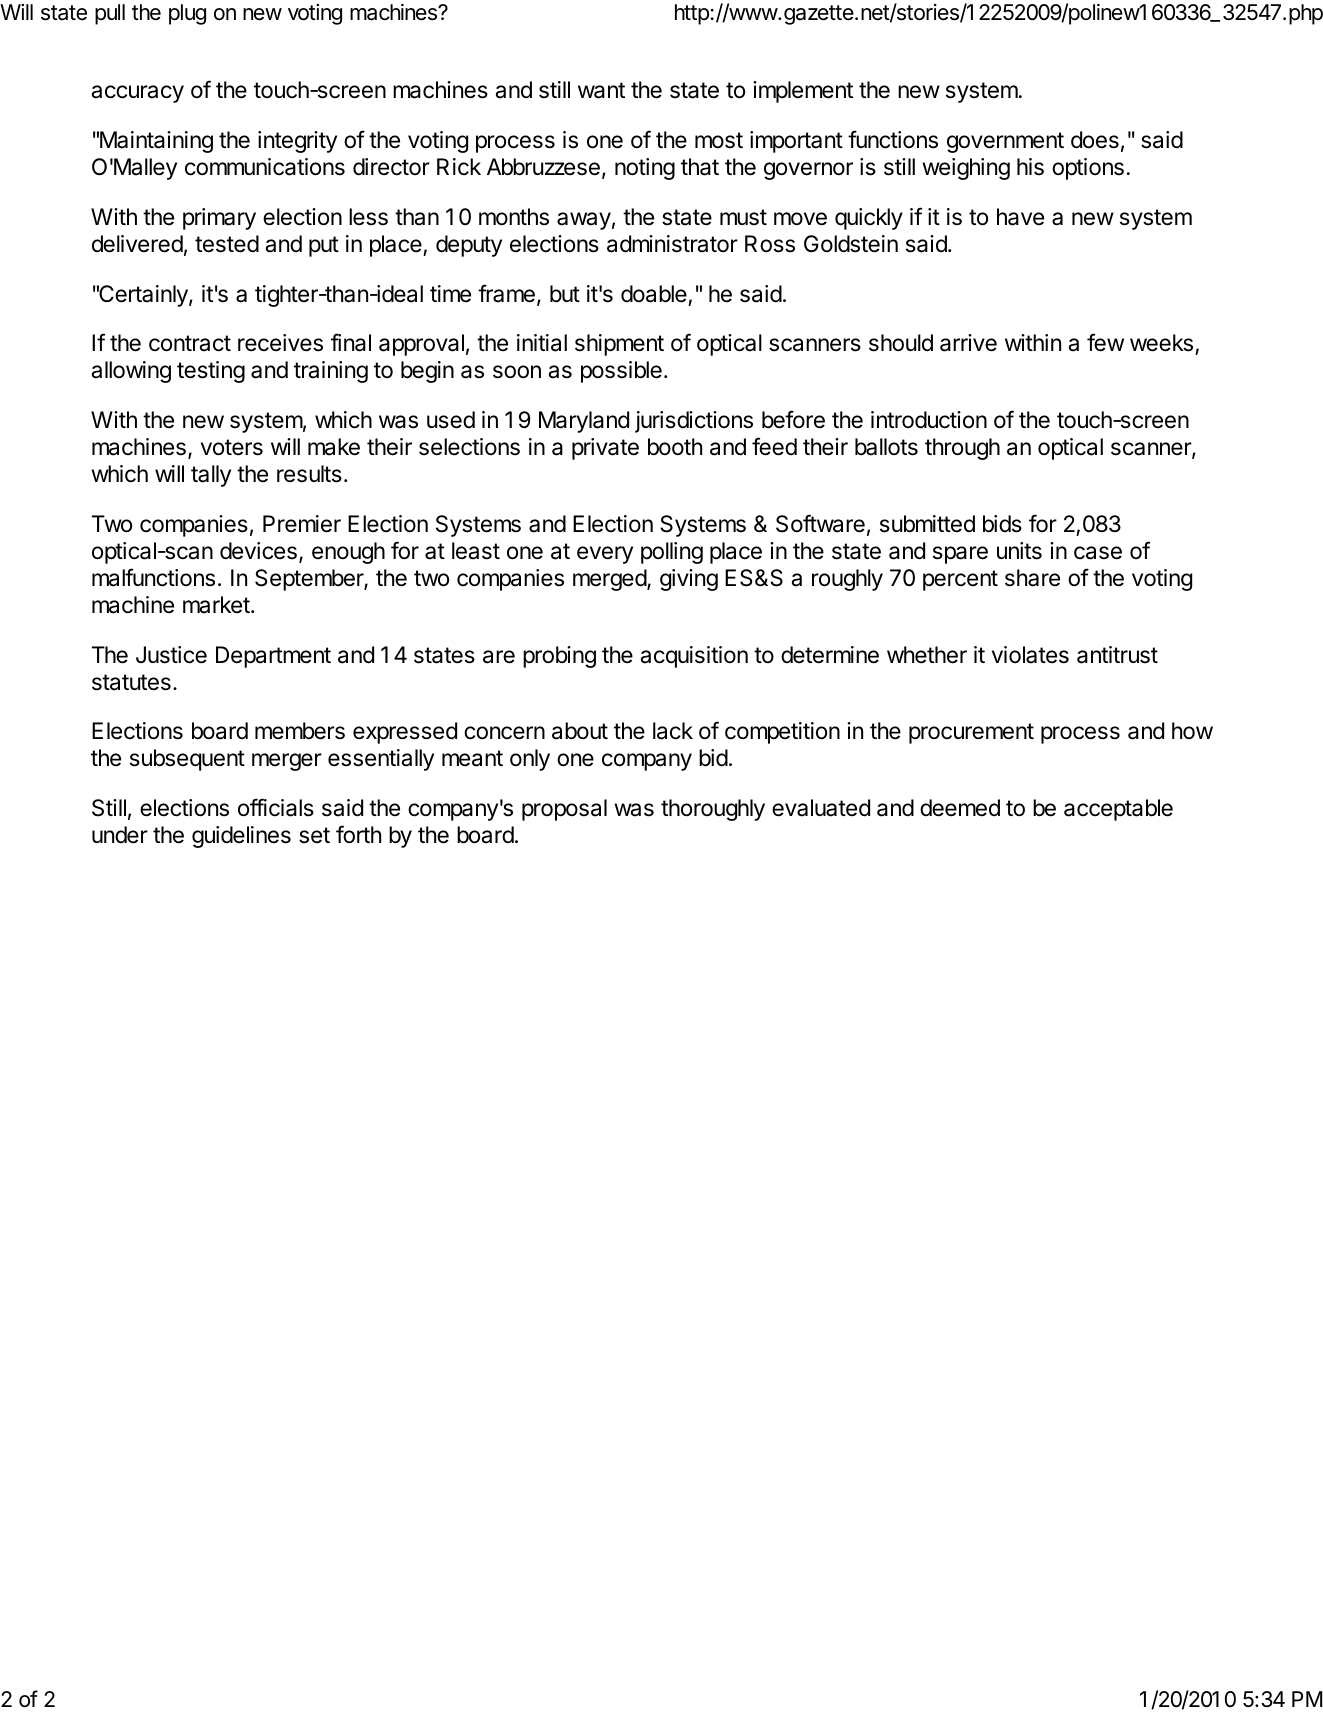 The width and height of the screenshot is (1323, 1712). What do you see at coordinates (232, 447) in the screenshot?
I see `voters` at bounding box center [232, 447].
